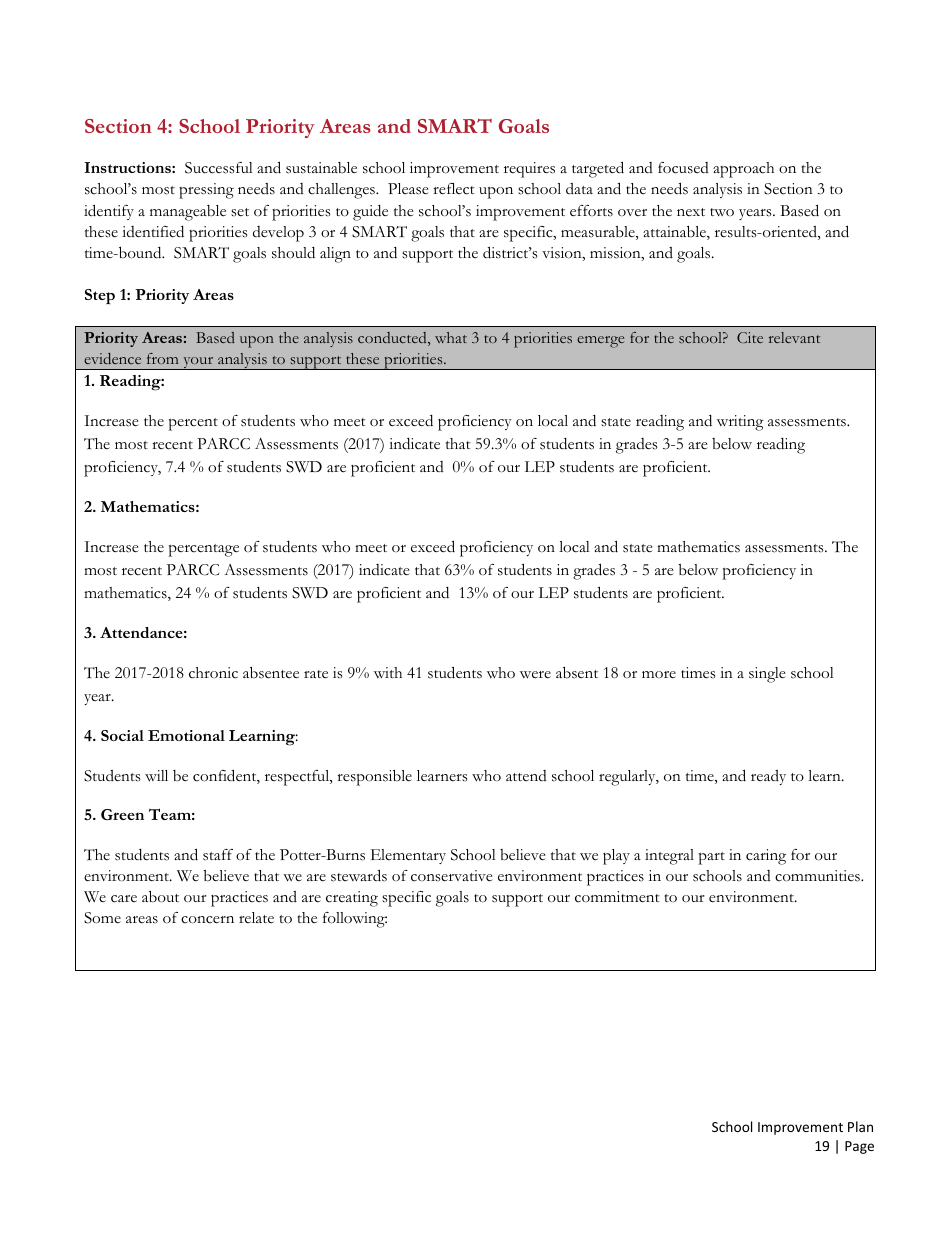  I want to click on creating, so click(352, 899).
